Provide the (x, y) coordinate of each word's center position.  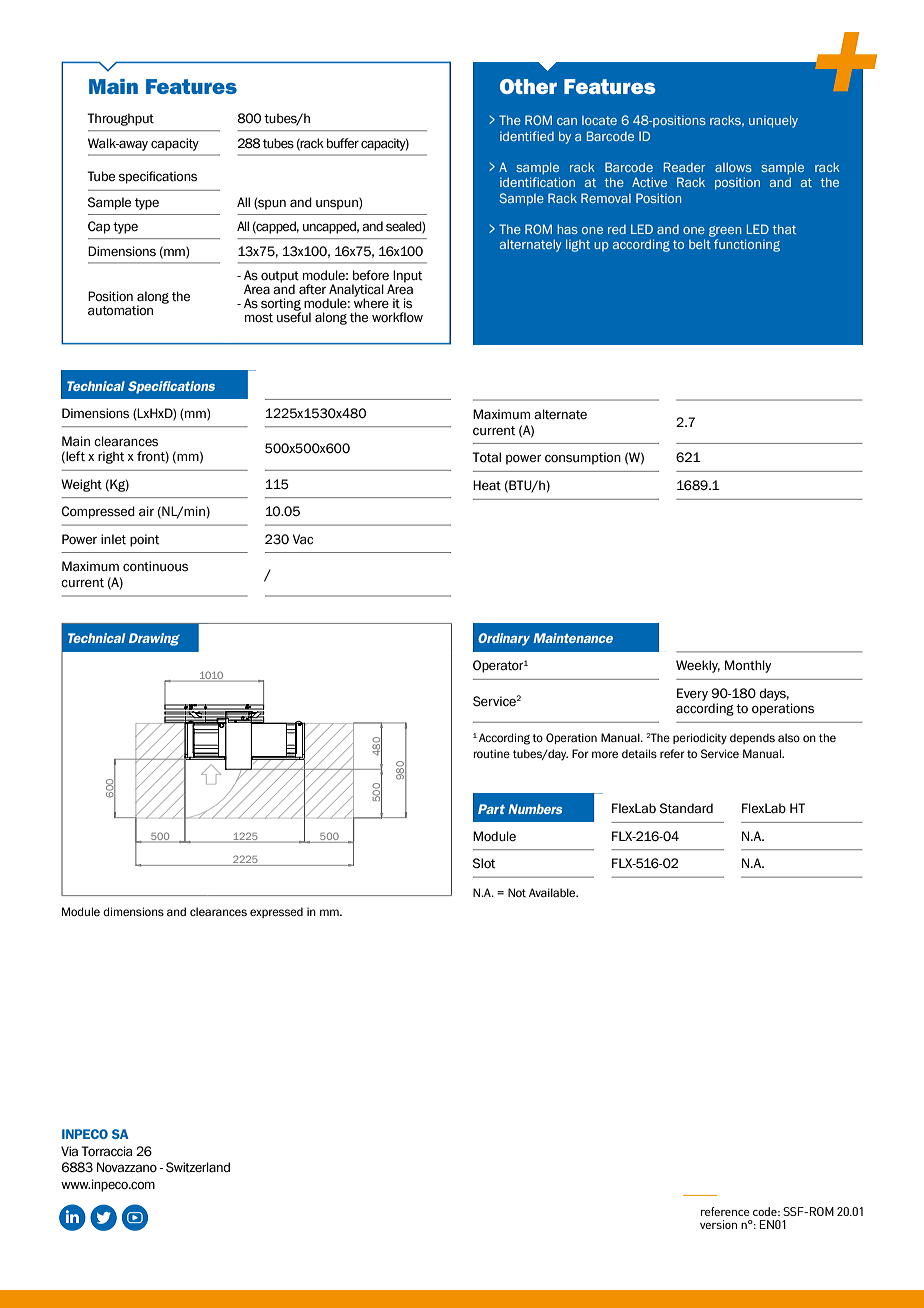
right (111, 457)
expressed (276, 912)
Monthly (748, 666)
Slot (484, 863)
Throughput (120, 119)
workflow (397, 317)
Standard (686, 808)
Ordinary (504, 639)
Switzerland (198, 1167)
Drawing (154, 639)
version (718, 1224)
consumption (583, 458)
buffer (343, 143)
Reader (684, 167)
